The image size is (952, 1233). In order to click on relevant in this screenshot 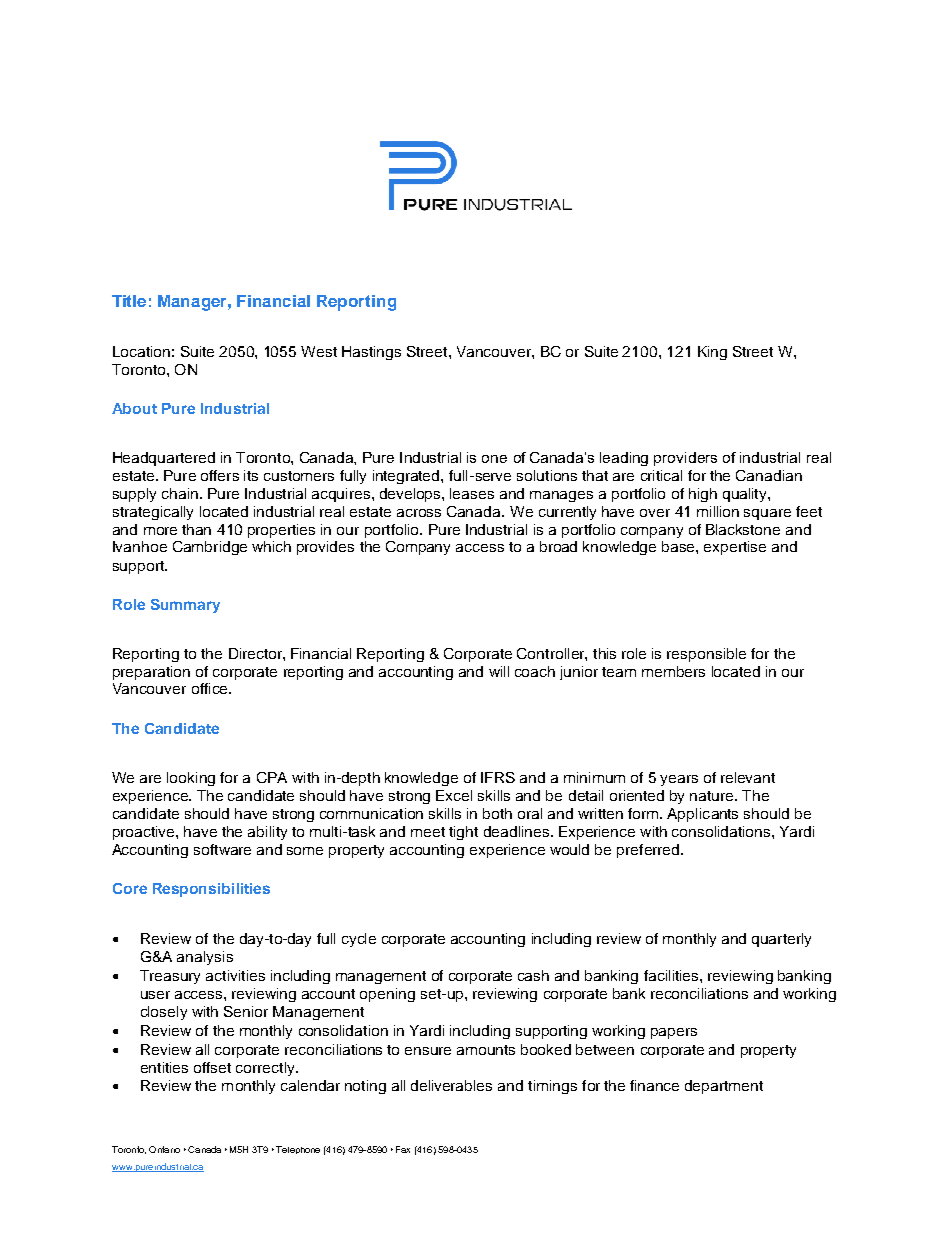, I will do `click(748, 777)`.
